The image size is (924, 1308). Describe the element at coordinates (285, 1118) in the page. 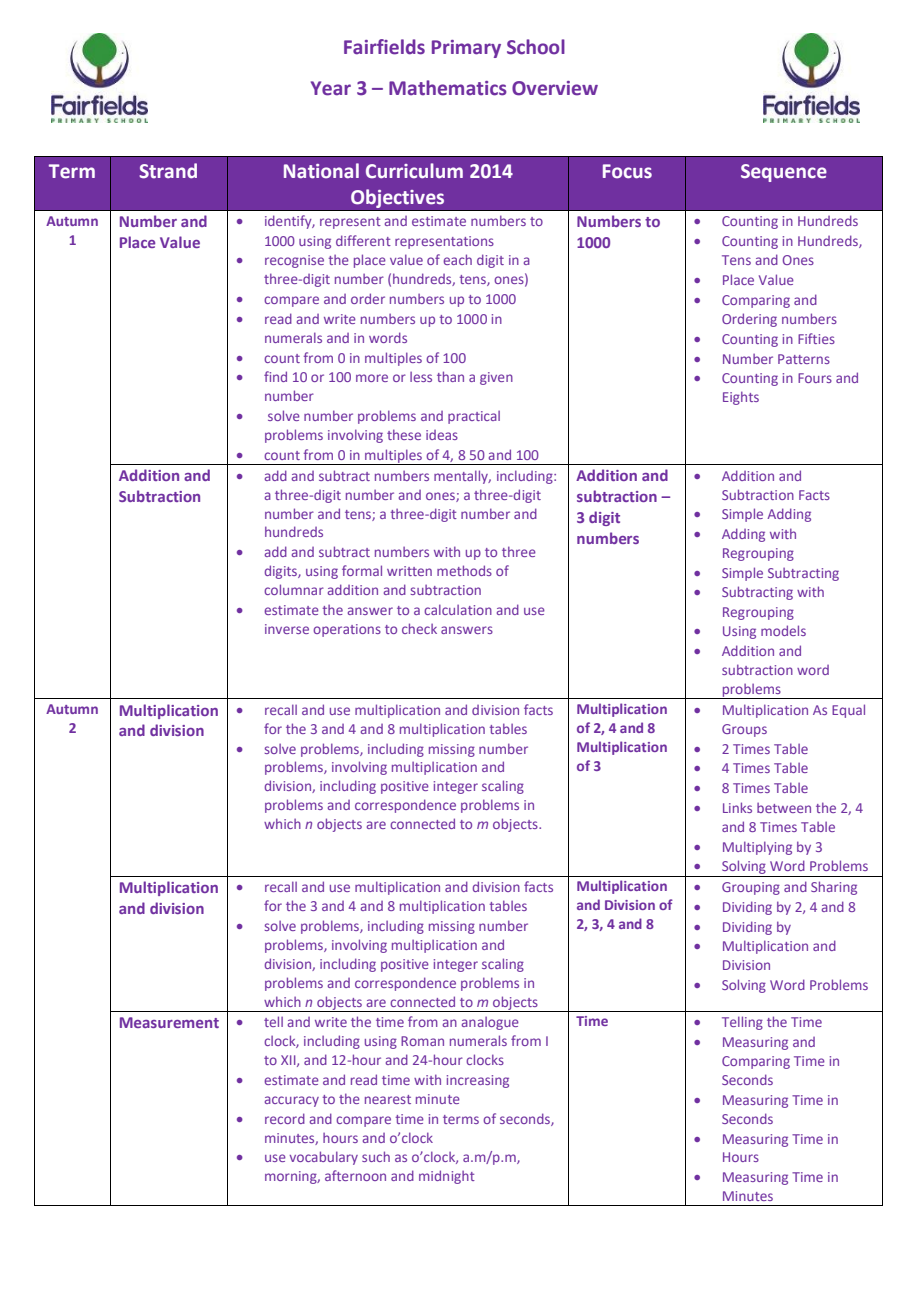

I see `record` at that location.
